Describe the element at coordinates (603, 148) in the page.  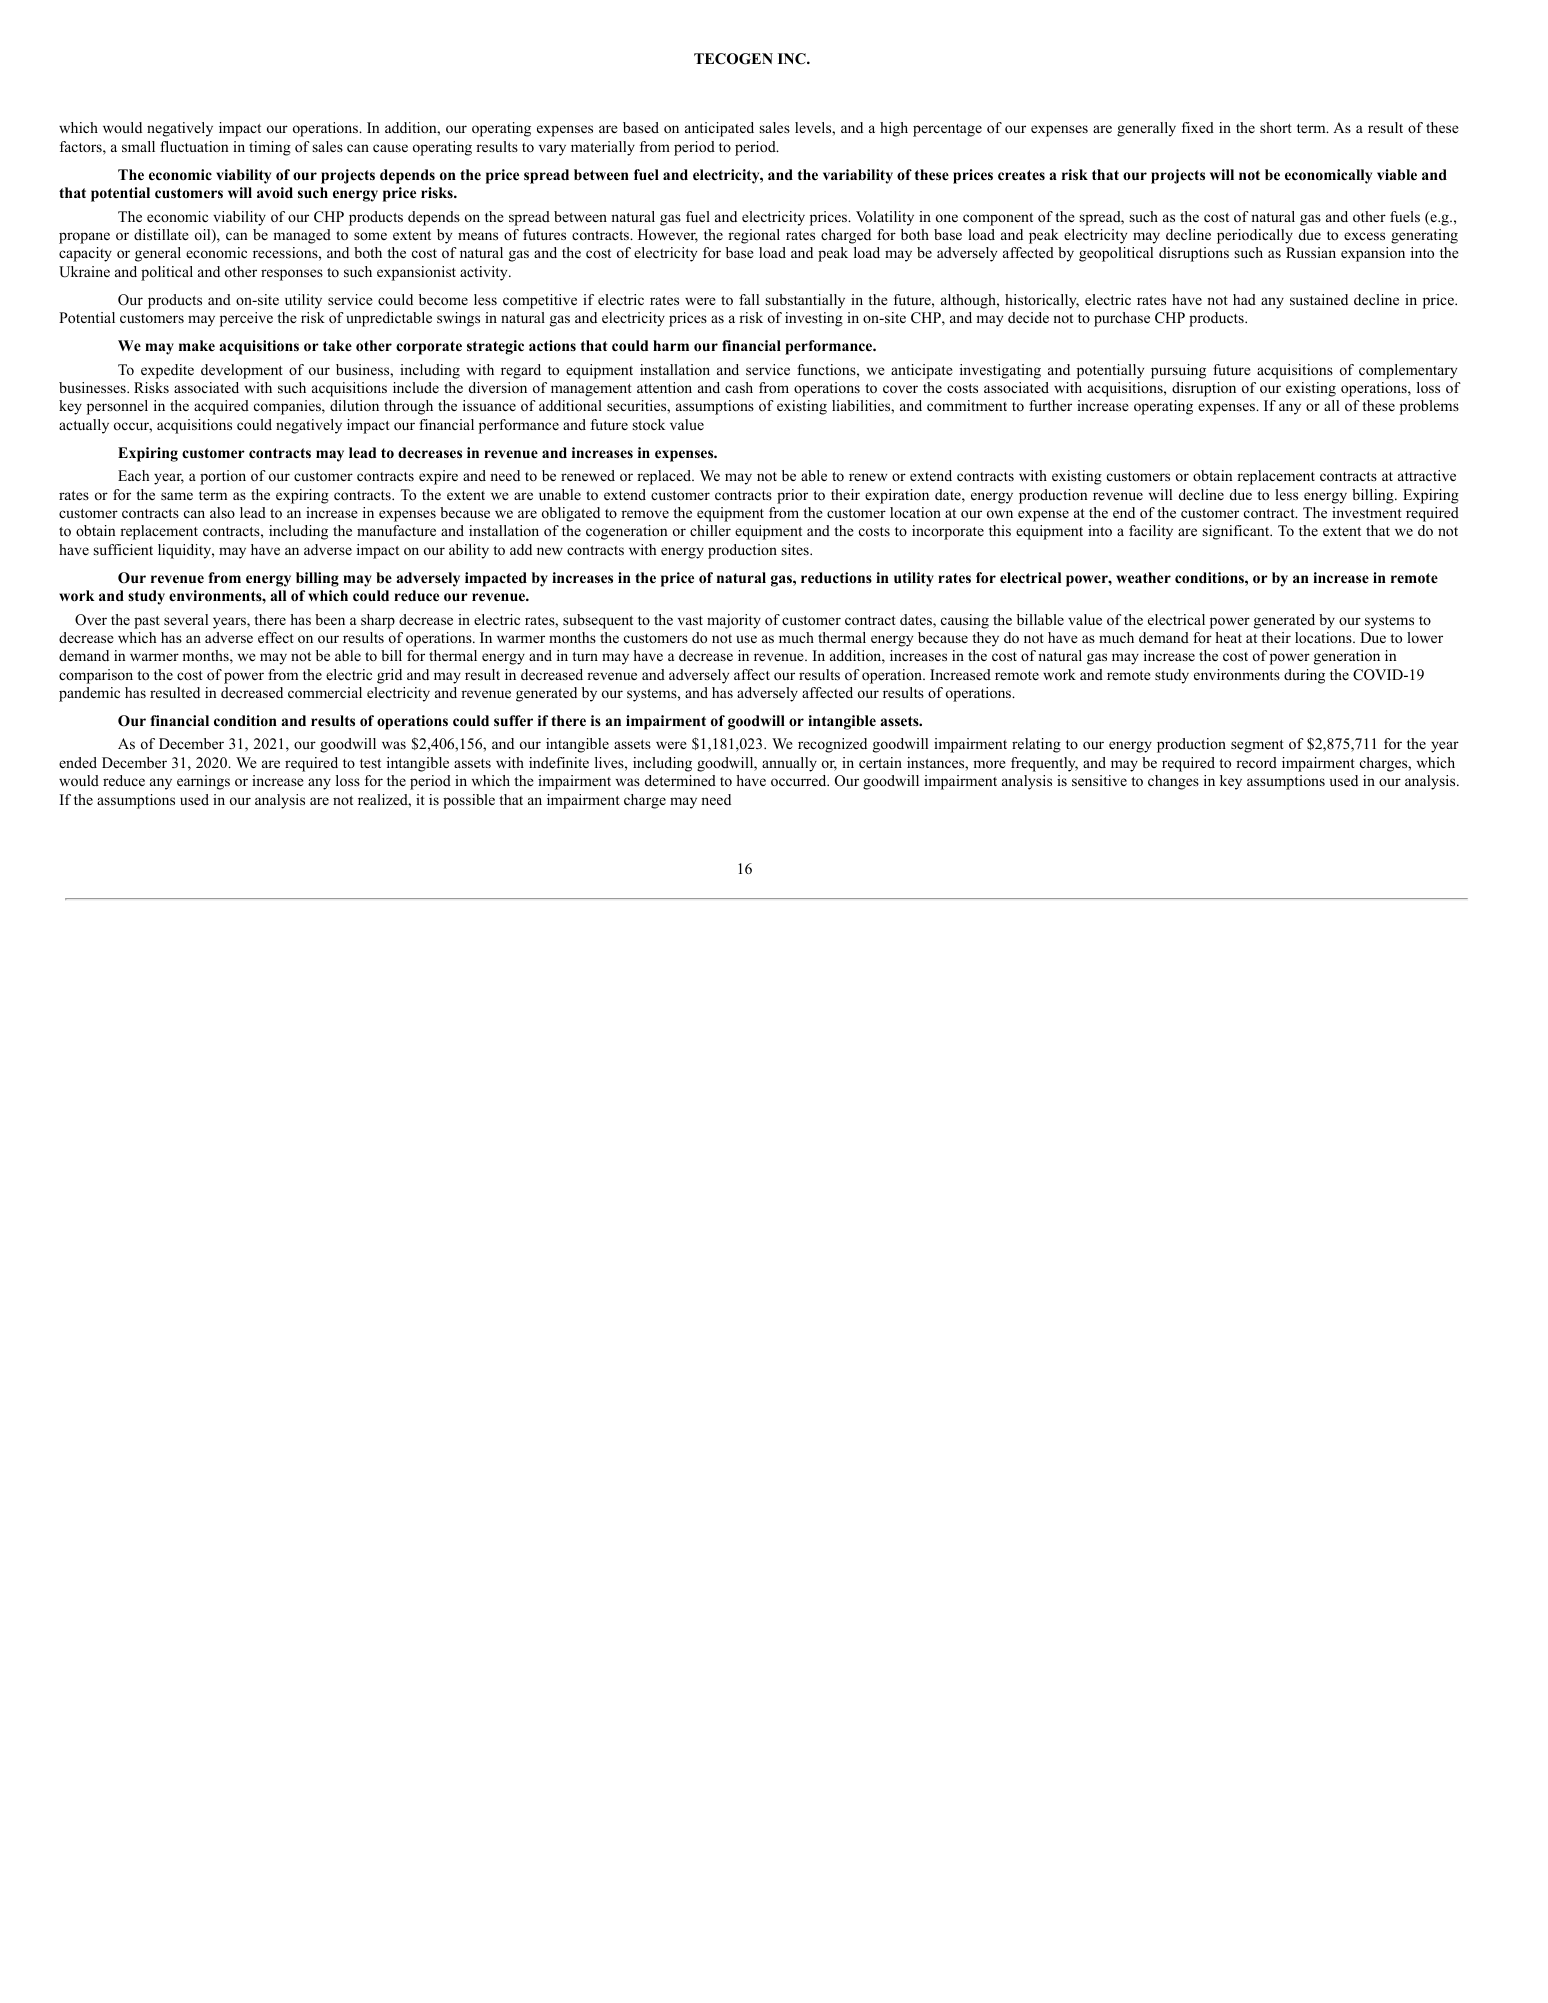
I see `materially` at that location.
